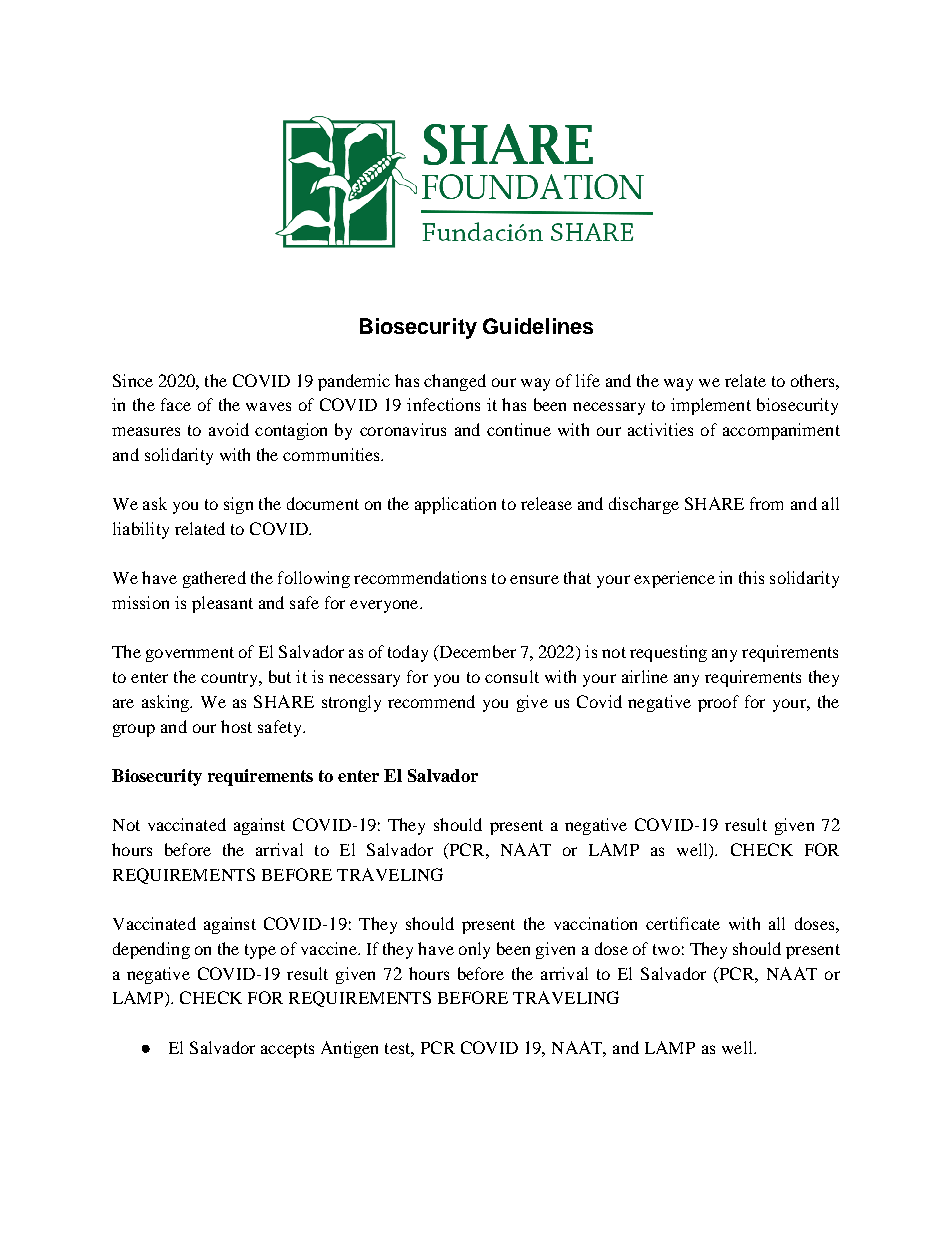 The height and width of the image is (1233, 952). I want to click on this, so click(751, 577).
